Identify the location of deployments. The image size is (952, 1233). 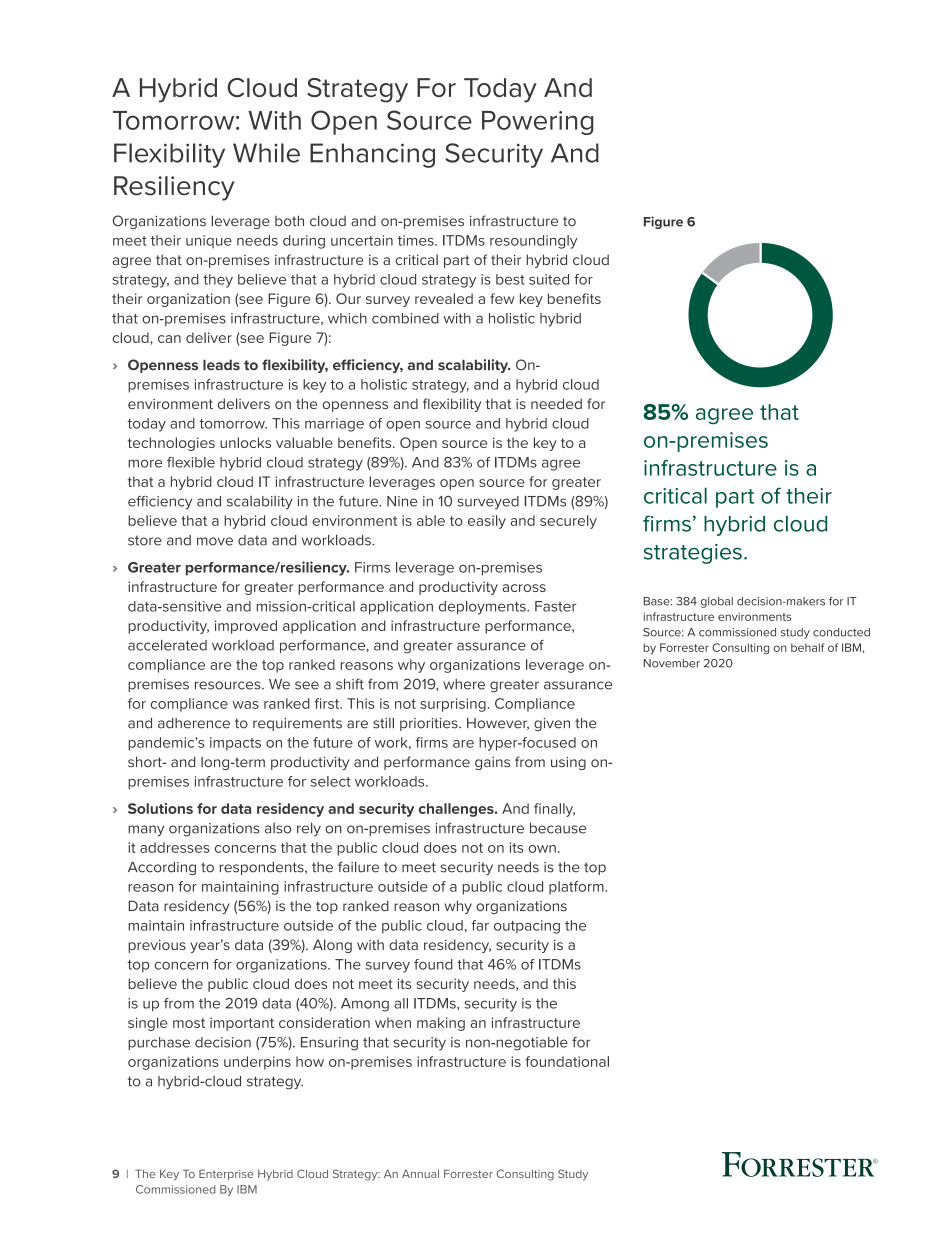
(483, 608).
